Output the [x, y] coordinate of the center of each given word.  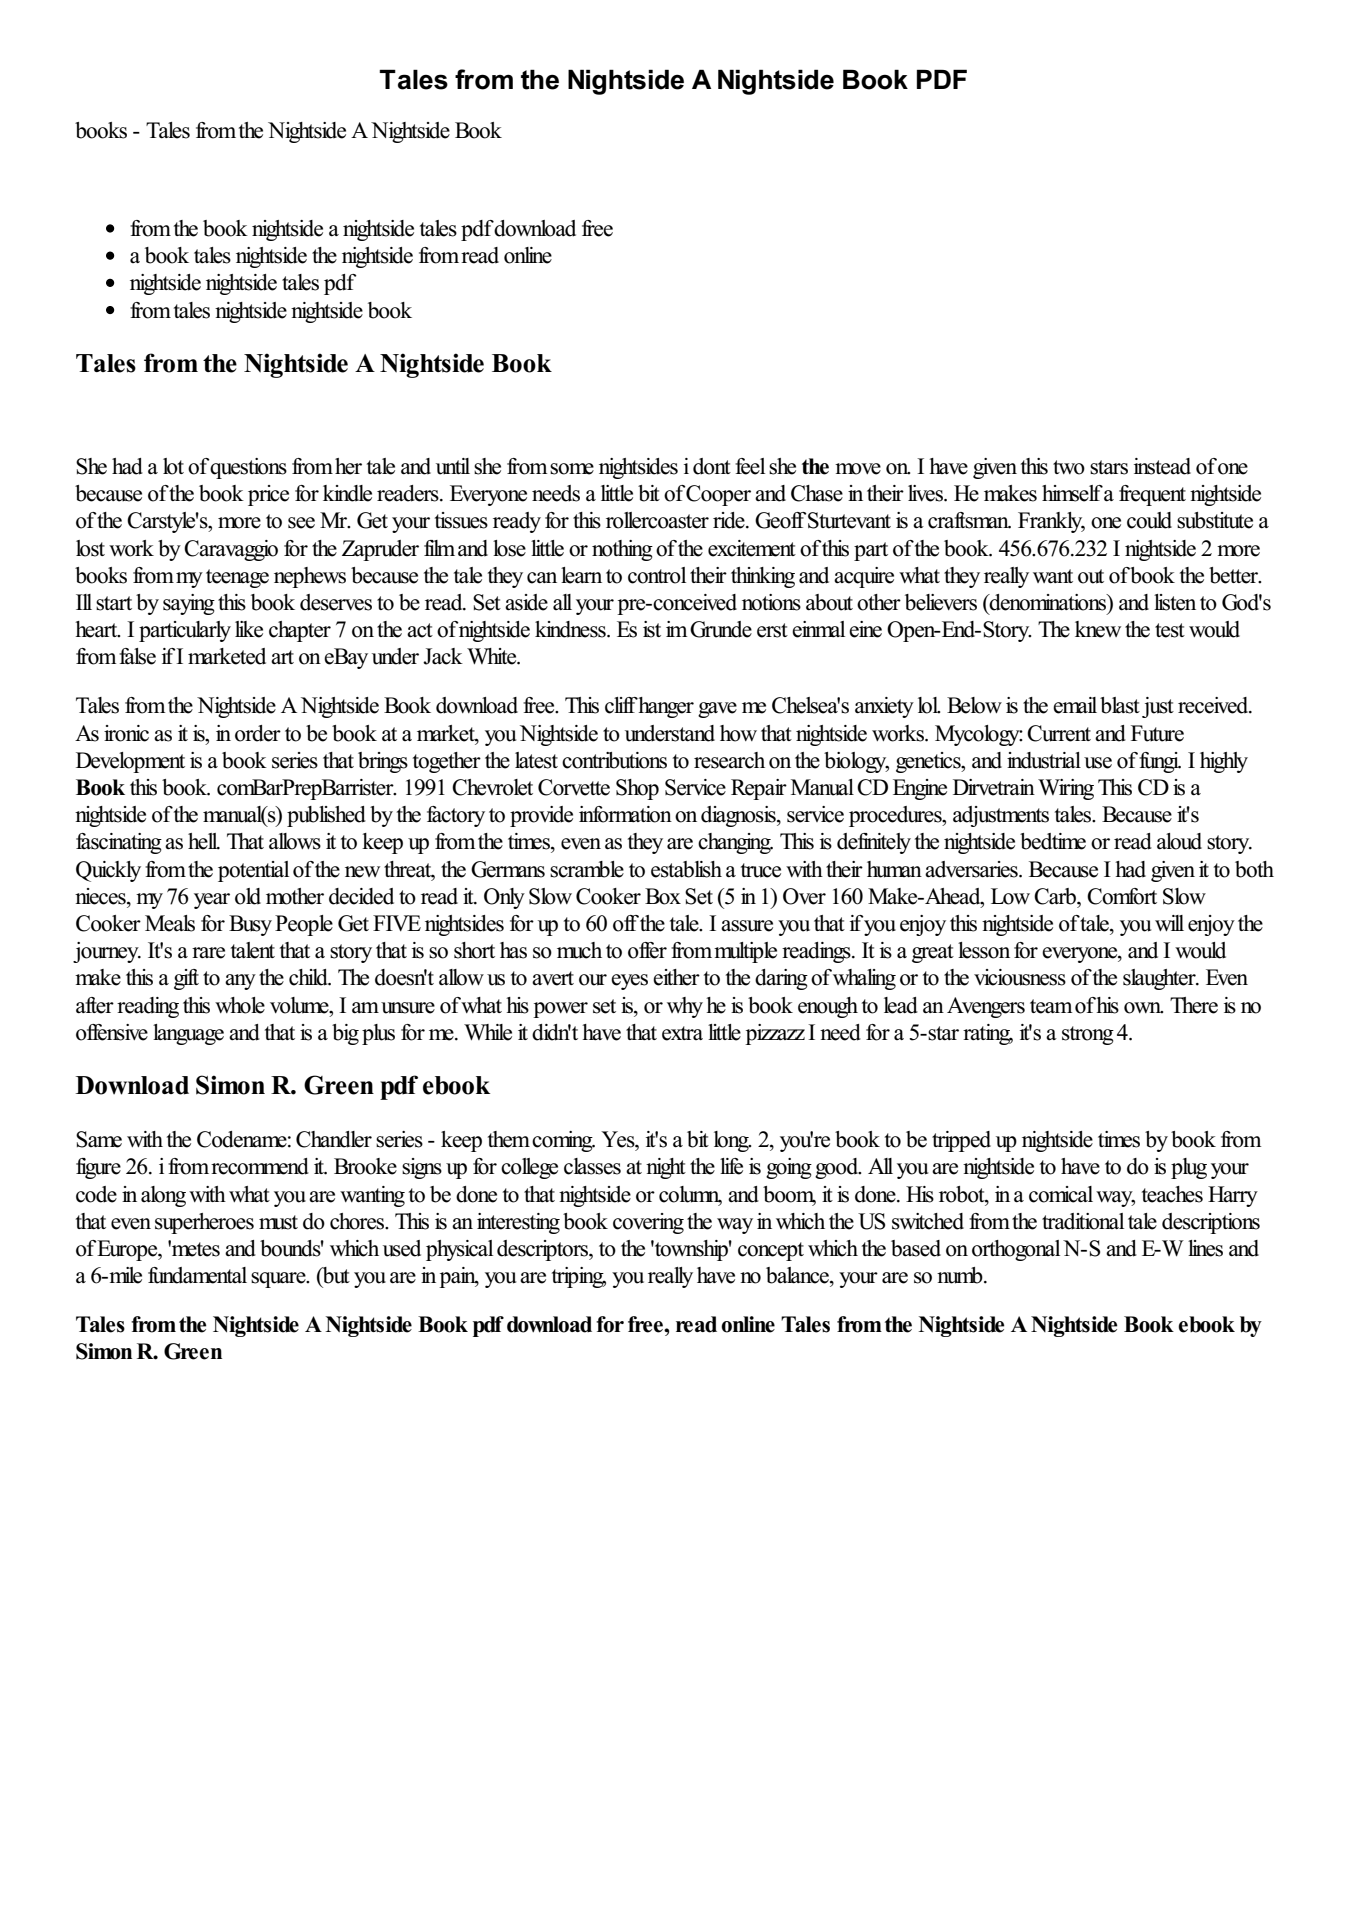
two [1069, 467]
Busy [250, 925]
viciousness [1020, 977]
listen [1175, 602]
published [326, 816]
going [789, 1168]
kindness [571, 629]
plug [1189, 1168]
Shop [637, 789]
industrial [1044, 760]
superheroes [204, 1223]
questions [248, 468]
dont [712, 466]
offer [647, 950]
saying [189, 604]
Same [99, 1139]
